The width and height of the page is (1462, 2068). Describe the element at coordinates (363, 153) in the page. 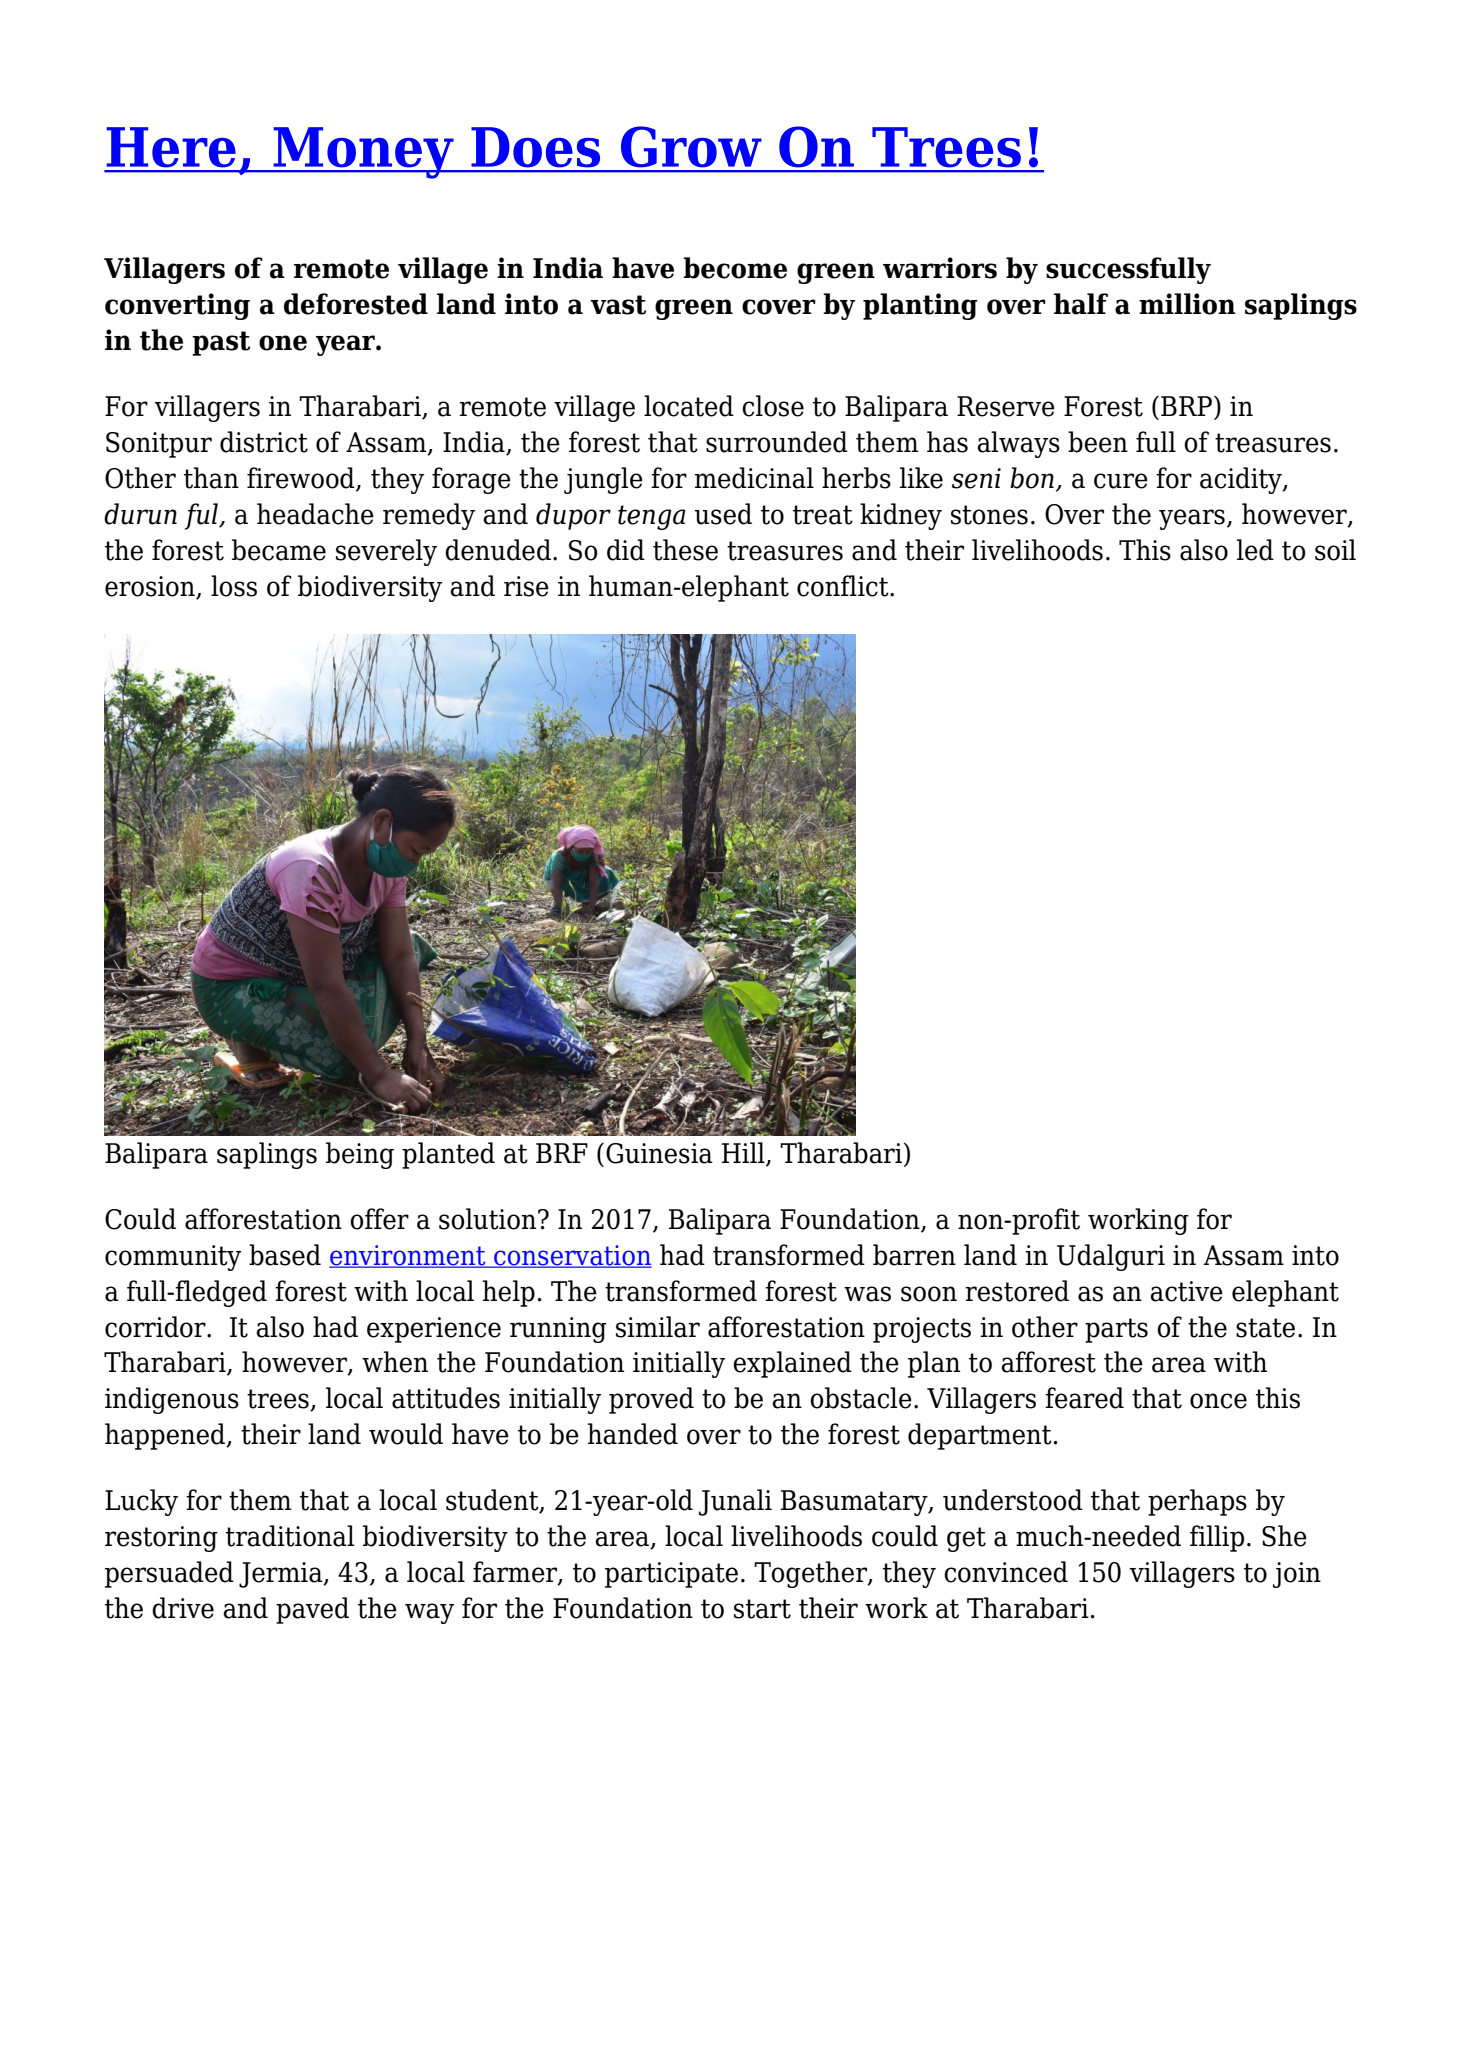

I see `Money` at that location.
